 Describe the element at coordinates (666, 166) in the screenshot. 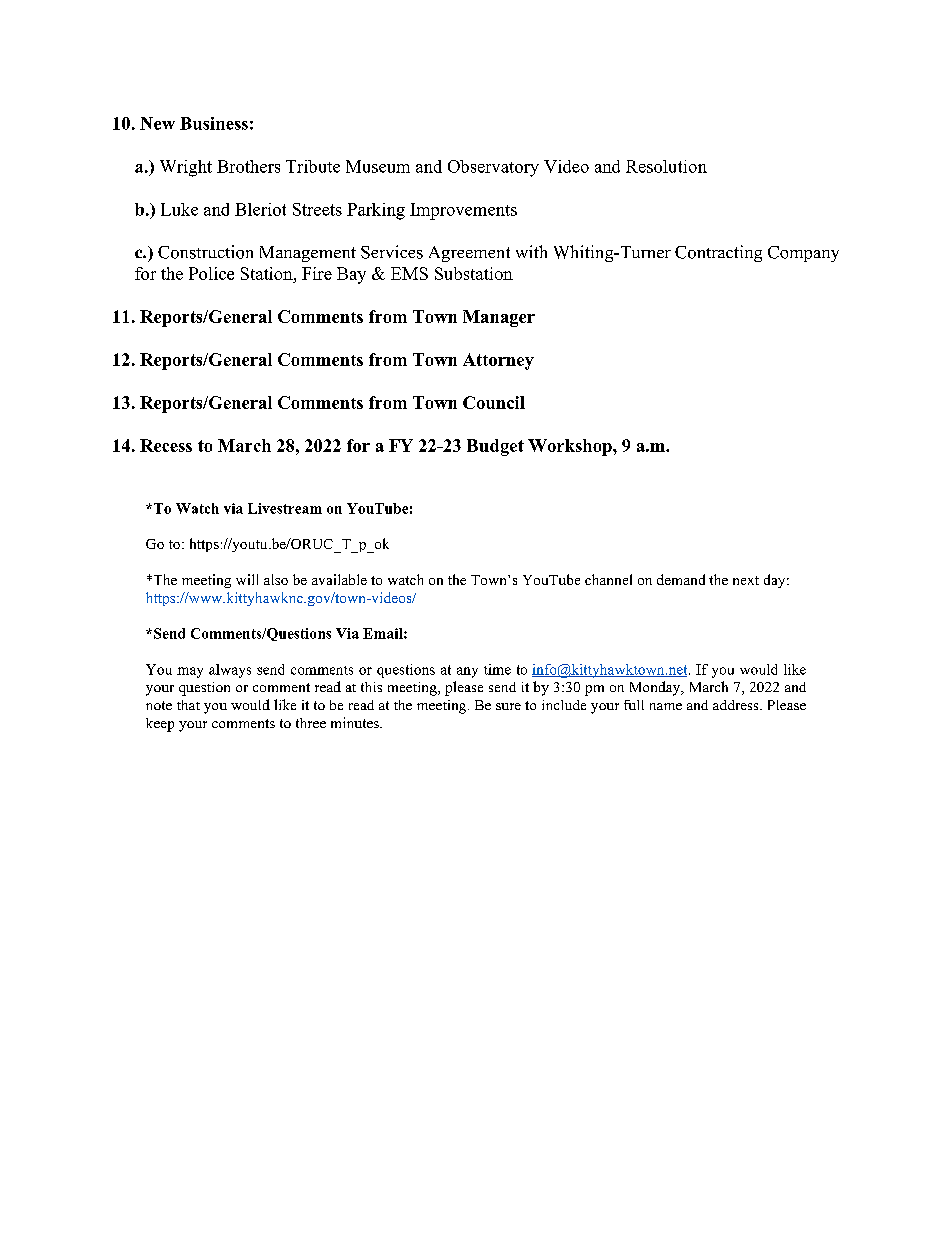

I see `Resolution` at that location.
